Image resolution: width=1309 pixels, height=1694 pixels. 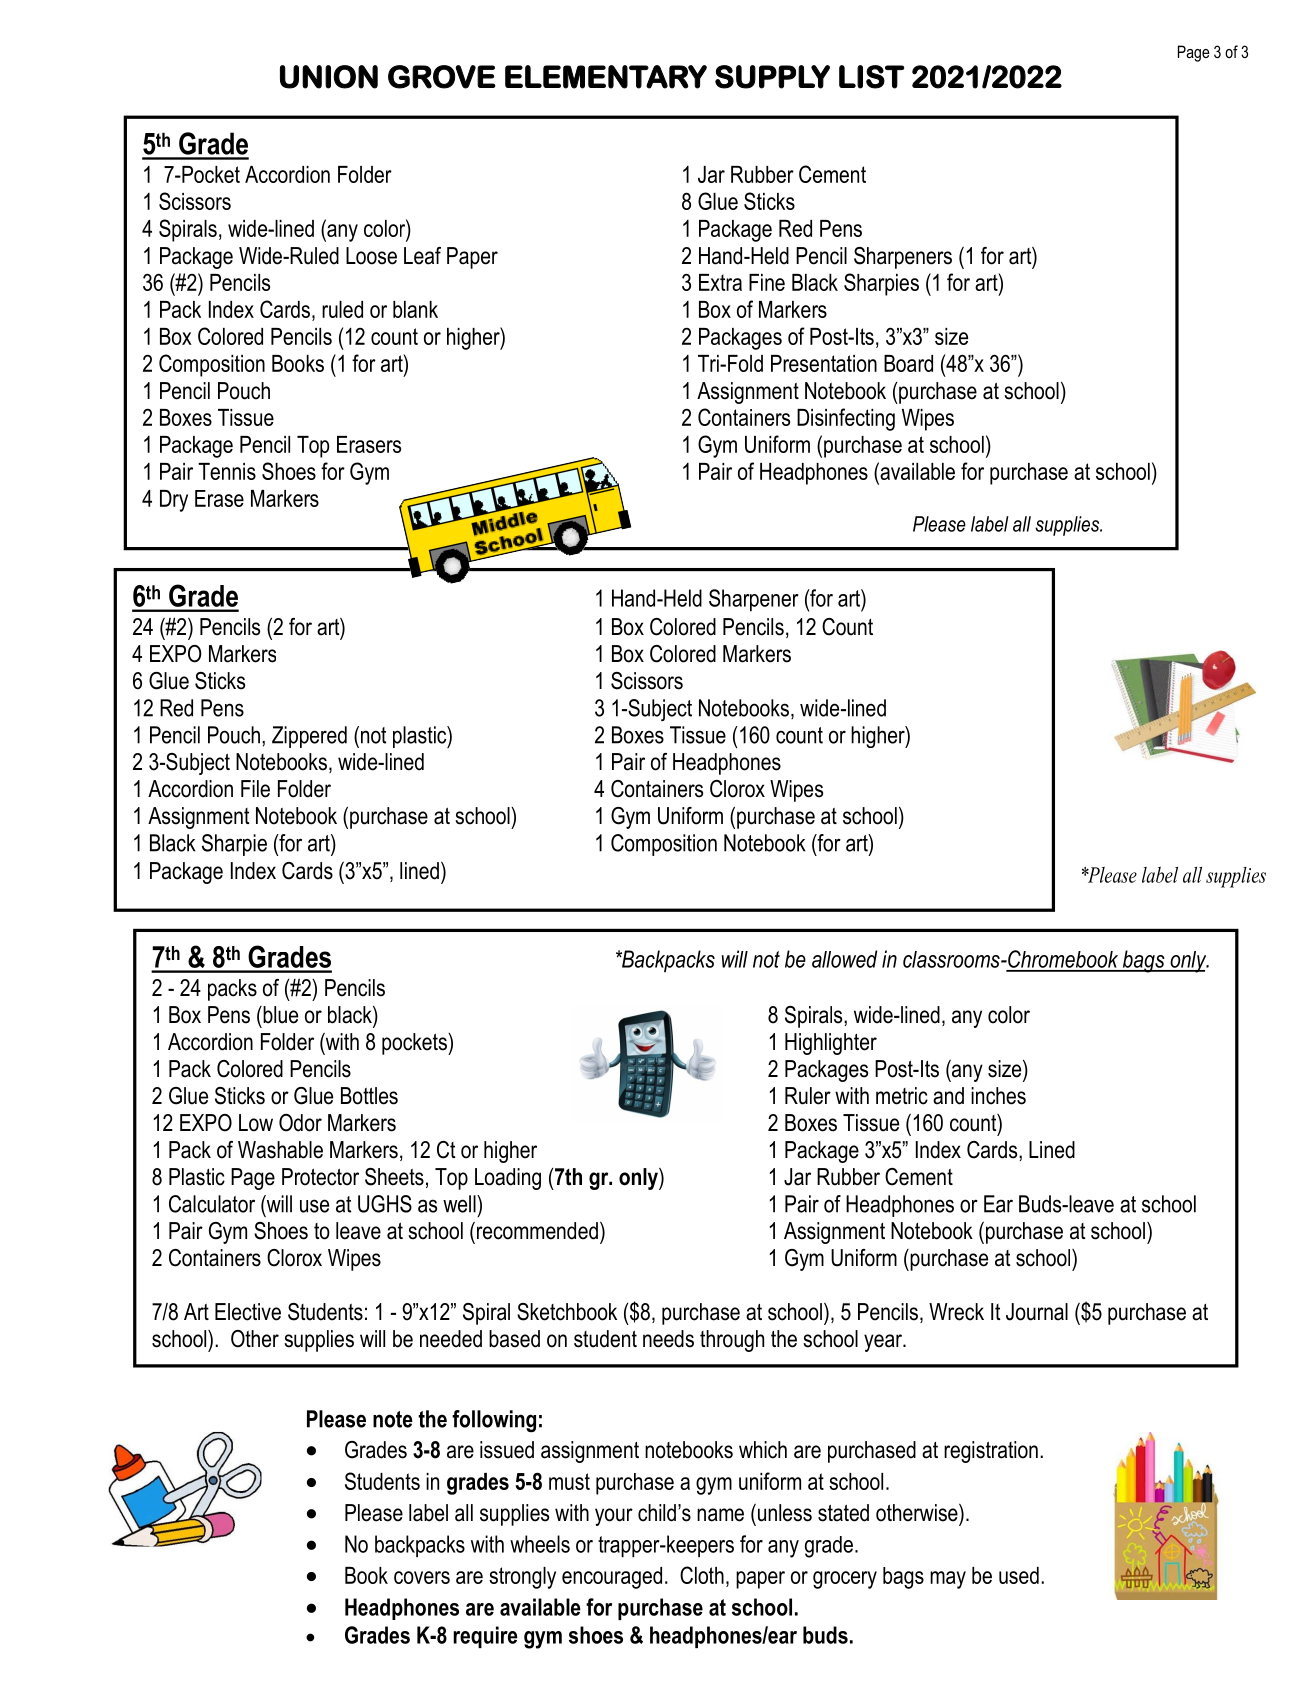 I want to click on Zippered, so click(x=309, y=737).
